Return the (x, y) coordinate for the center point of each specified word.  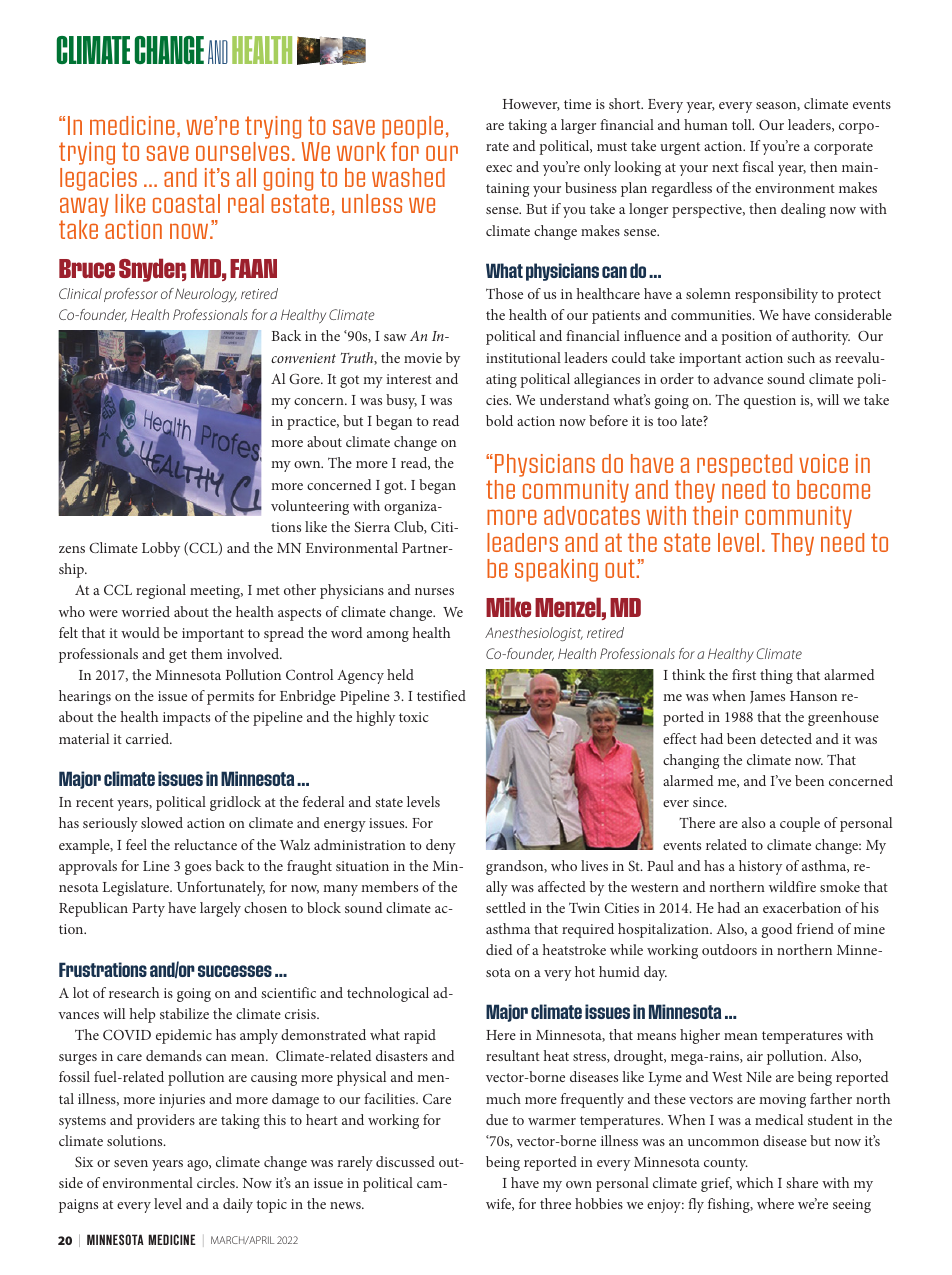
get (178, 656)
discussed (405, 1161)
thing (776, 676)
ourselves (242, 151)
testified (441, 695)
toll (743, 124)
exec (499, 168)
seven (131, 1163)
